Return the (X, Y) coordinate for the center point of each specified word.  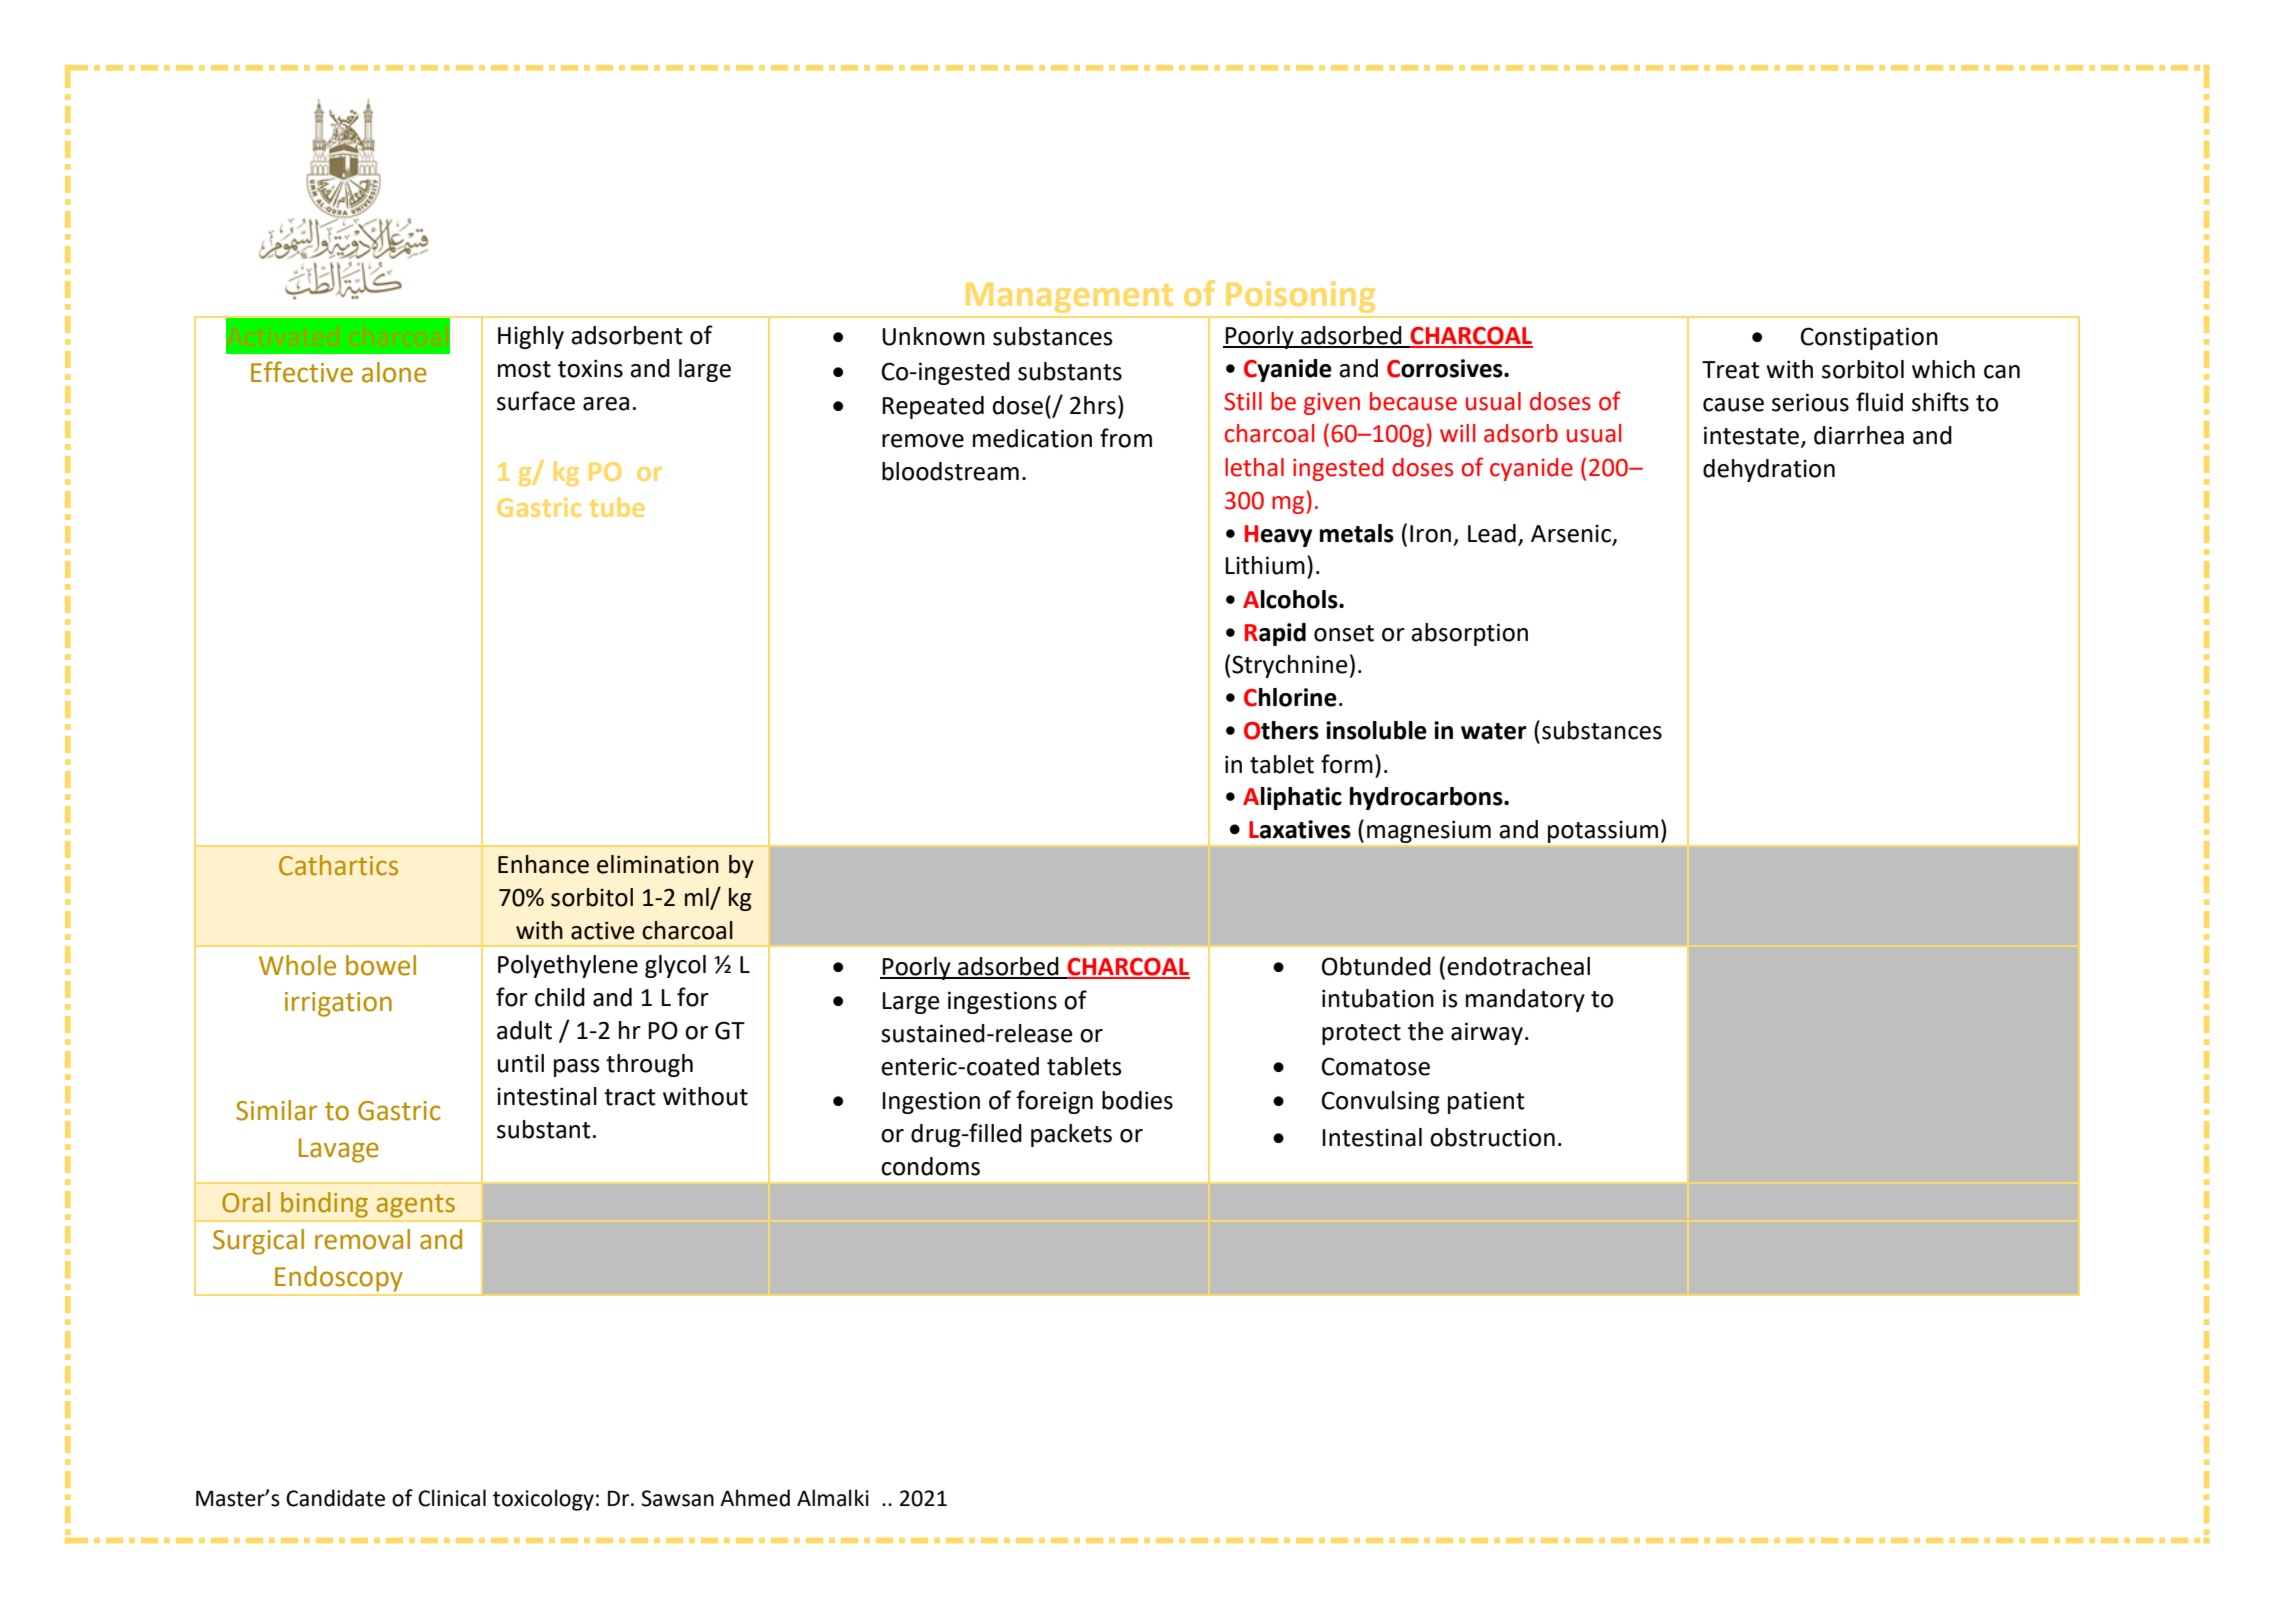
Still (1243, 401)
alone (394, 372)
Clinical (452, 1498)
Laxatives (1300, 829)
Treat (1731, 370)
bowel (381, 965)
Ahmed (755, 1498)
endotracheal (1518, 966)
